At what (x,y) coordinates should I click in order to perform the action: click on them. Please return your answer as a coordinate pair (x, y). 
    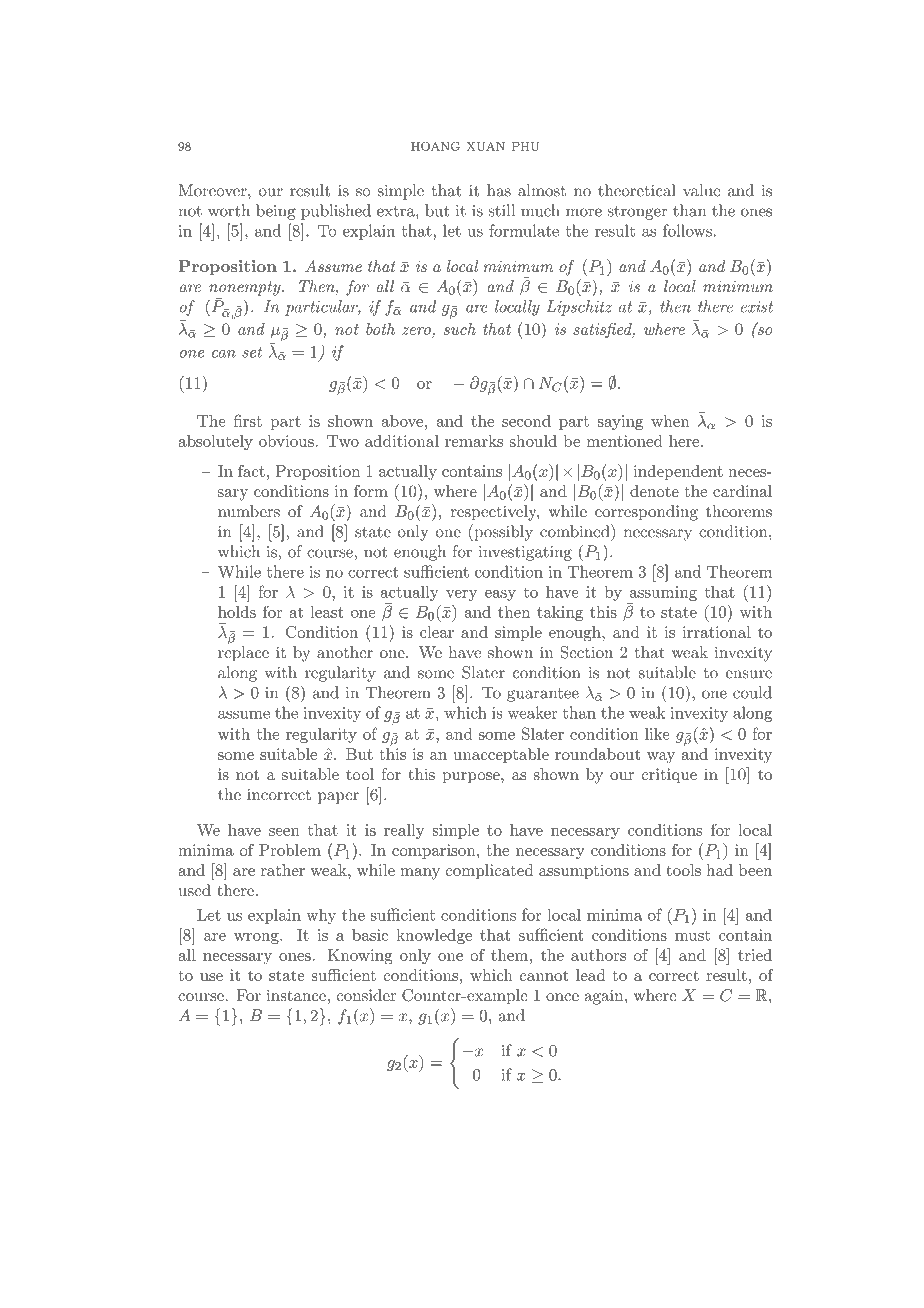
    Looking at the image, I should click on (509, 955).
